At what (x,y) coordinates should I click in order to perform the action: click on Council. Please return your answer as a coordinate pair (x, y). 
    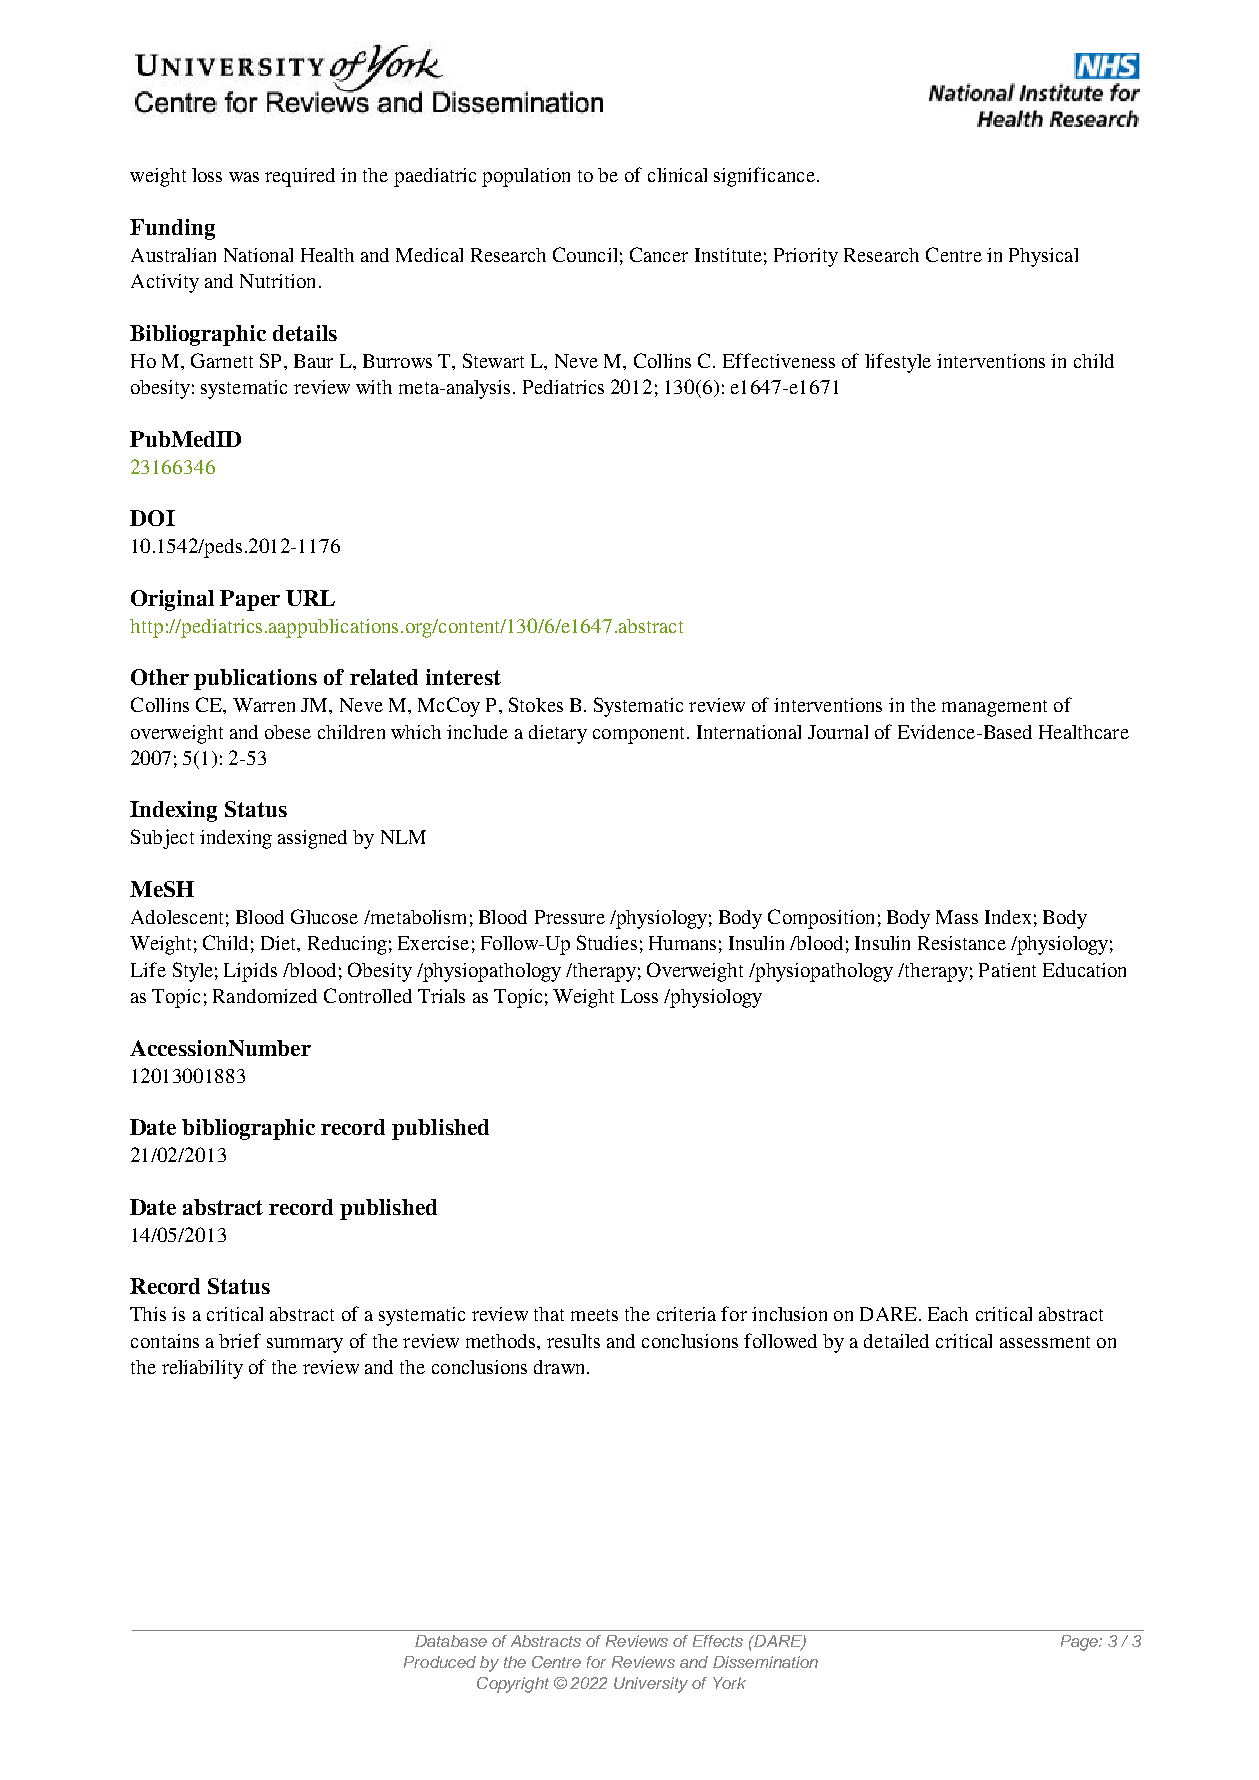
    Looking at the image, I should click on (585, 254).
